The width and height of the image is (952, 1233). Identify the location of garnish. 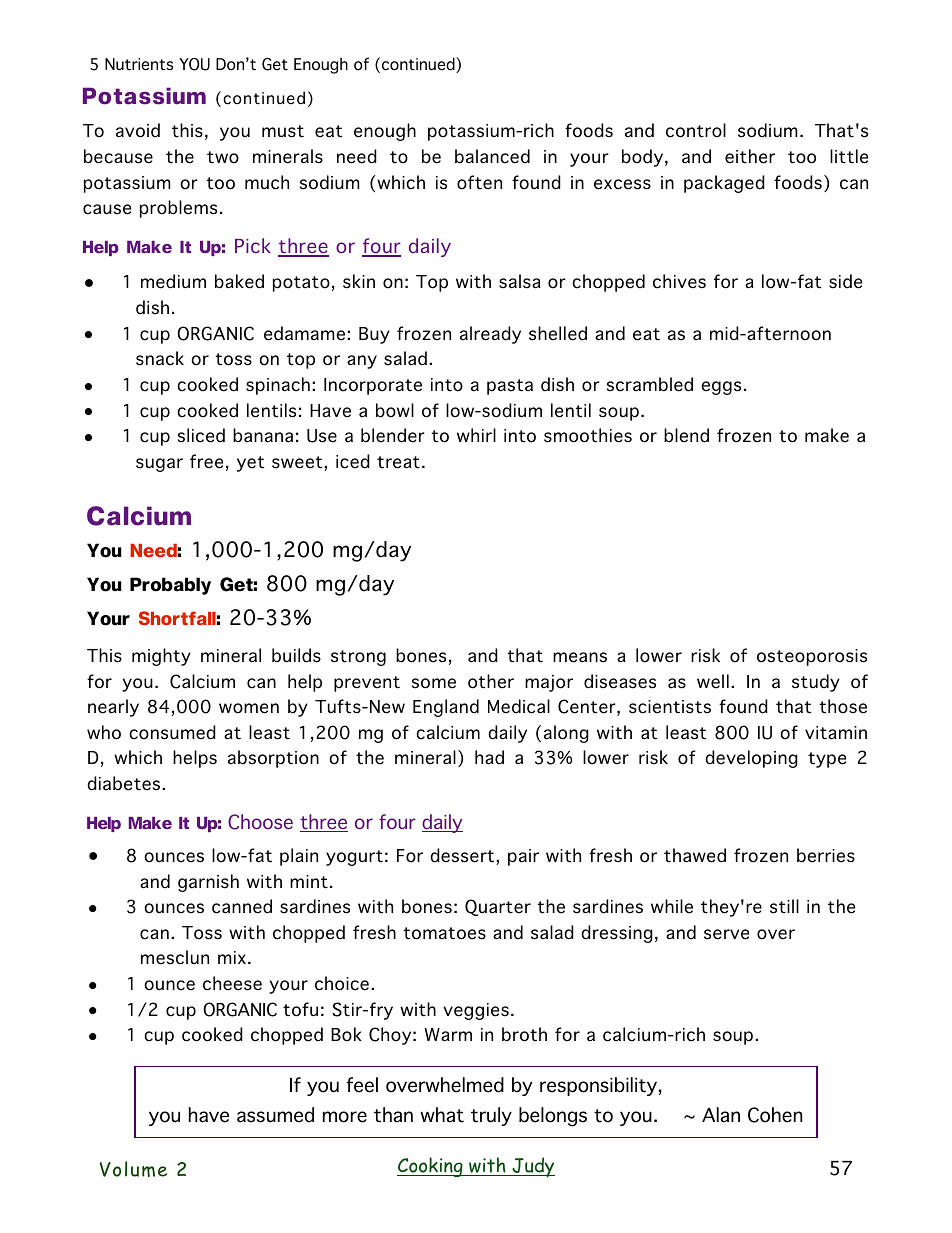
(208, 883).
